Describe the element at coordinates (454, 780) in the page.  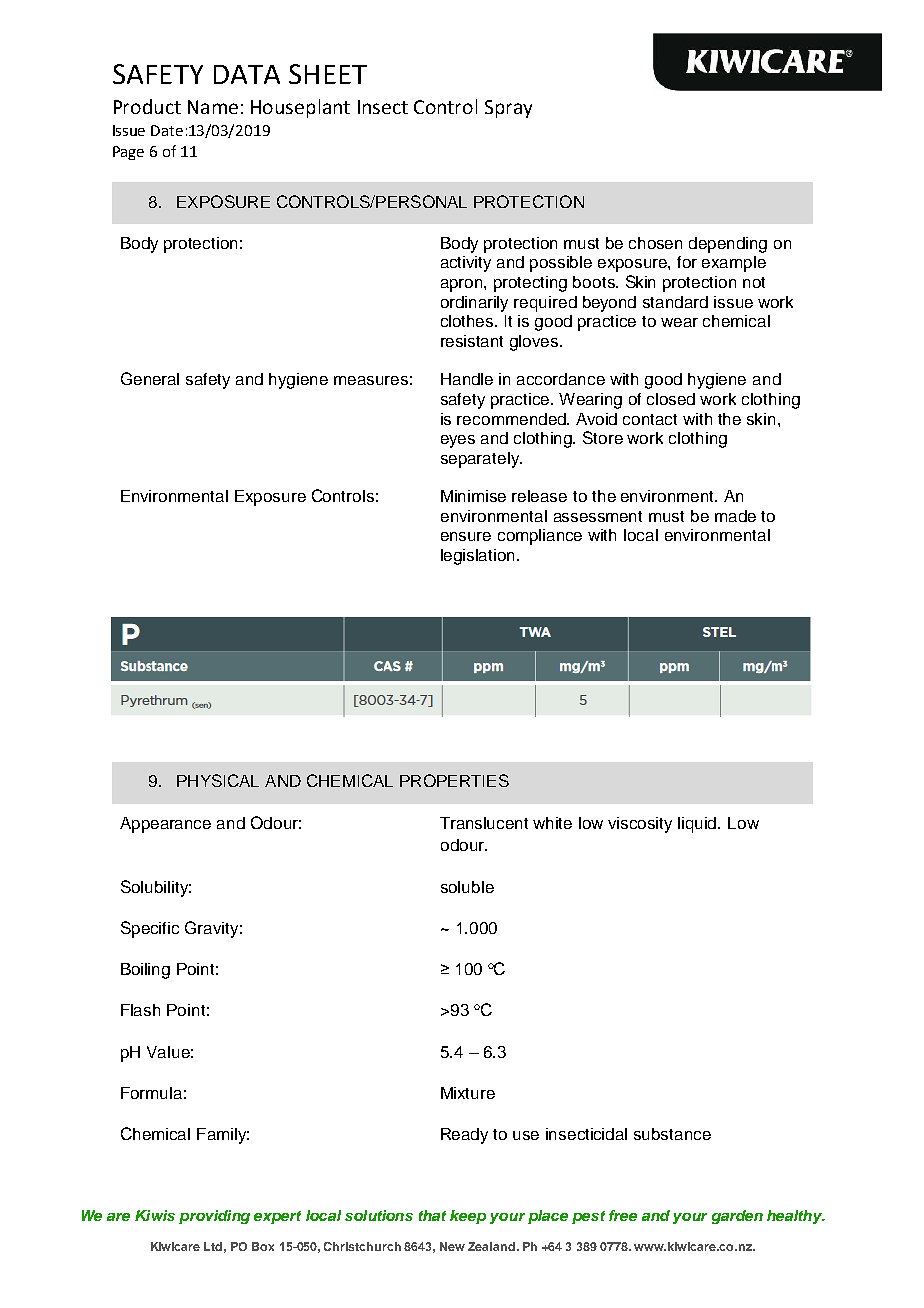
I see `PROPERTIES` at that location.
